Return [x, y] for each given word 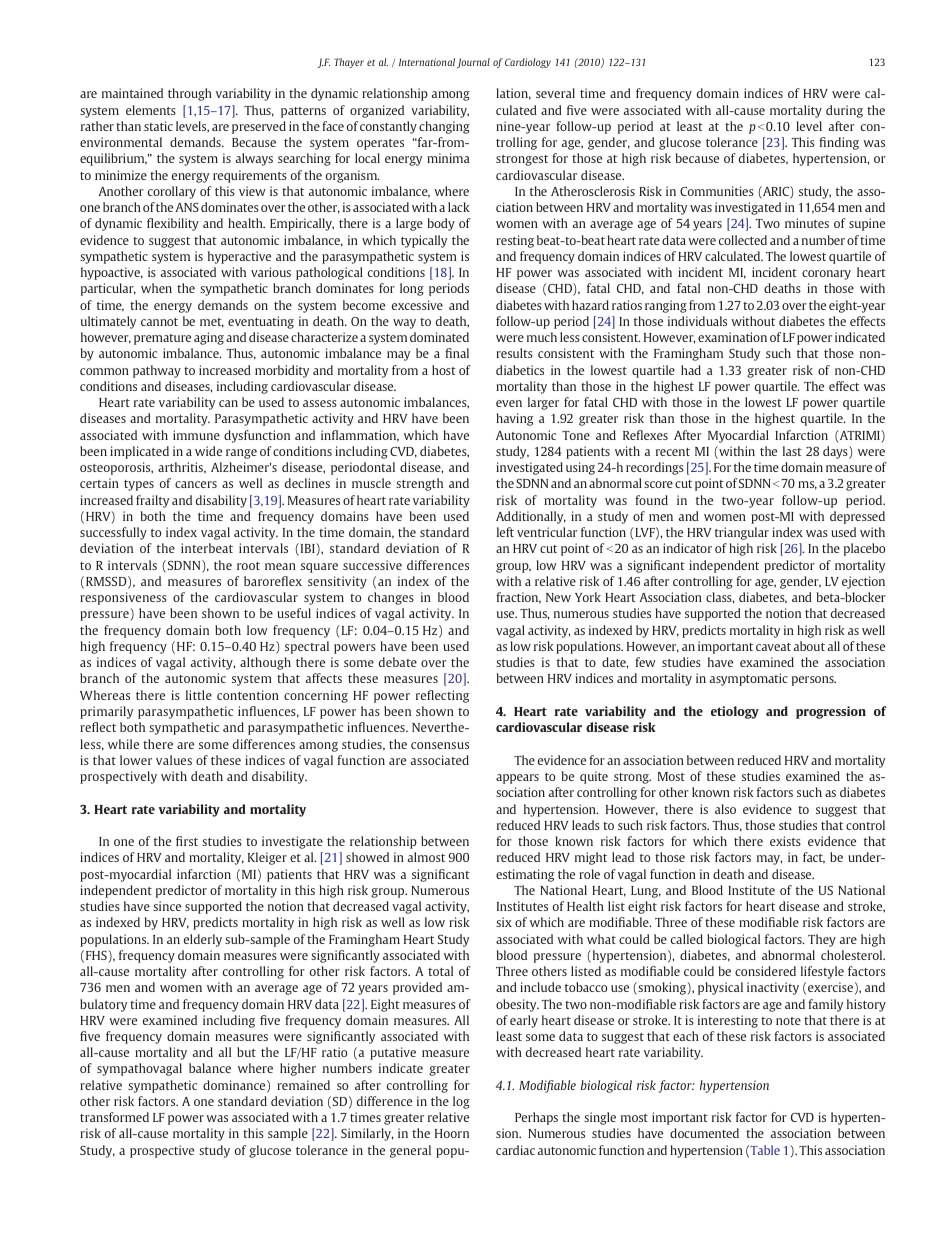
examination [732, 337]
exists [785, 841]
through [190, 94]
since [167, 906]
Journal [473, 63]
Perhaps [536, 1118]
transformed [114, 1117]
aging [209, 338]
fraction [518, 598]
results [514, 353]
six [504, 922]
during [844, 111]
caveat [773, 647]
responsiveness [123, 598]
